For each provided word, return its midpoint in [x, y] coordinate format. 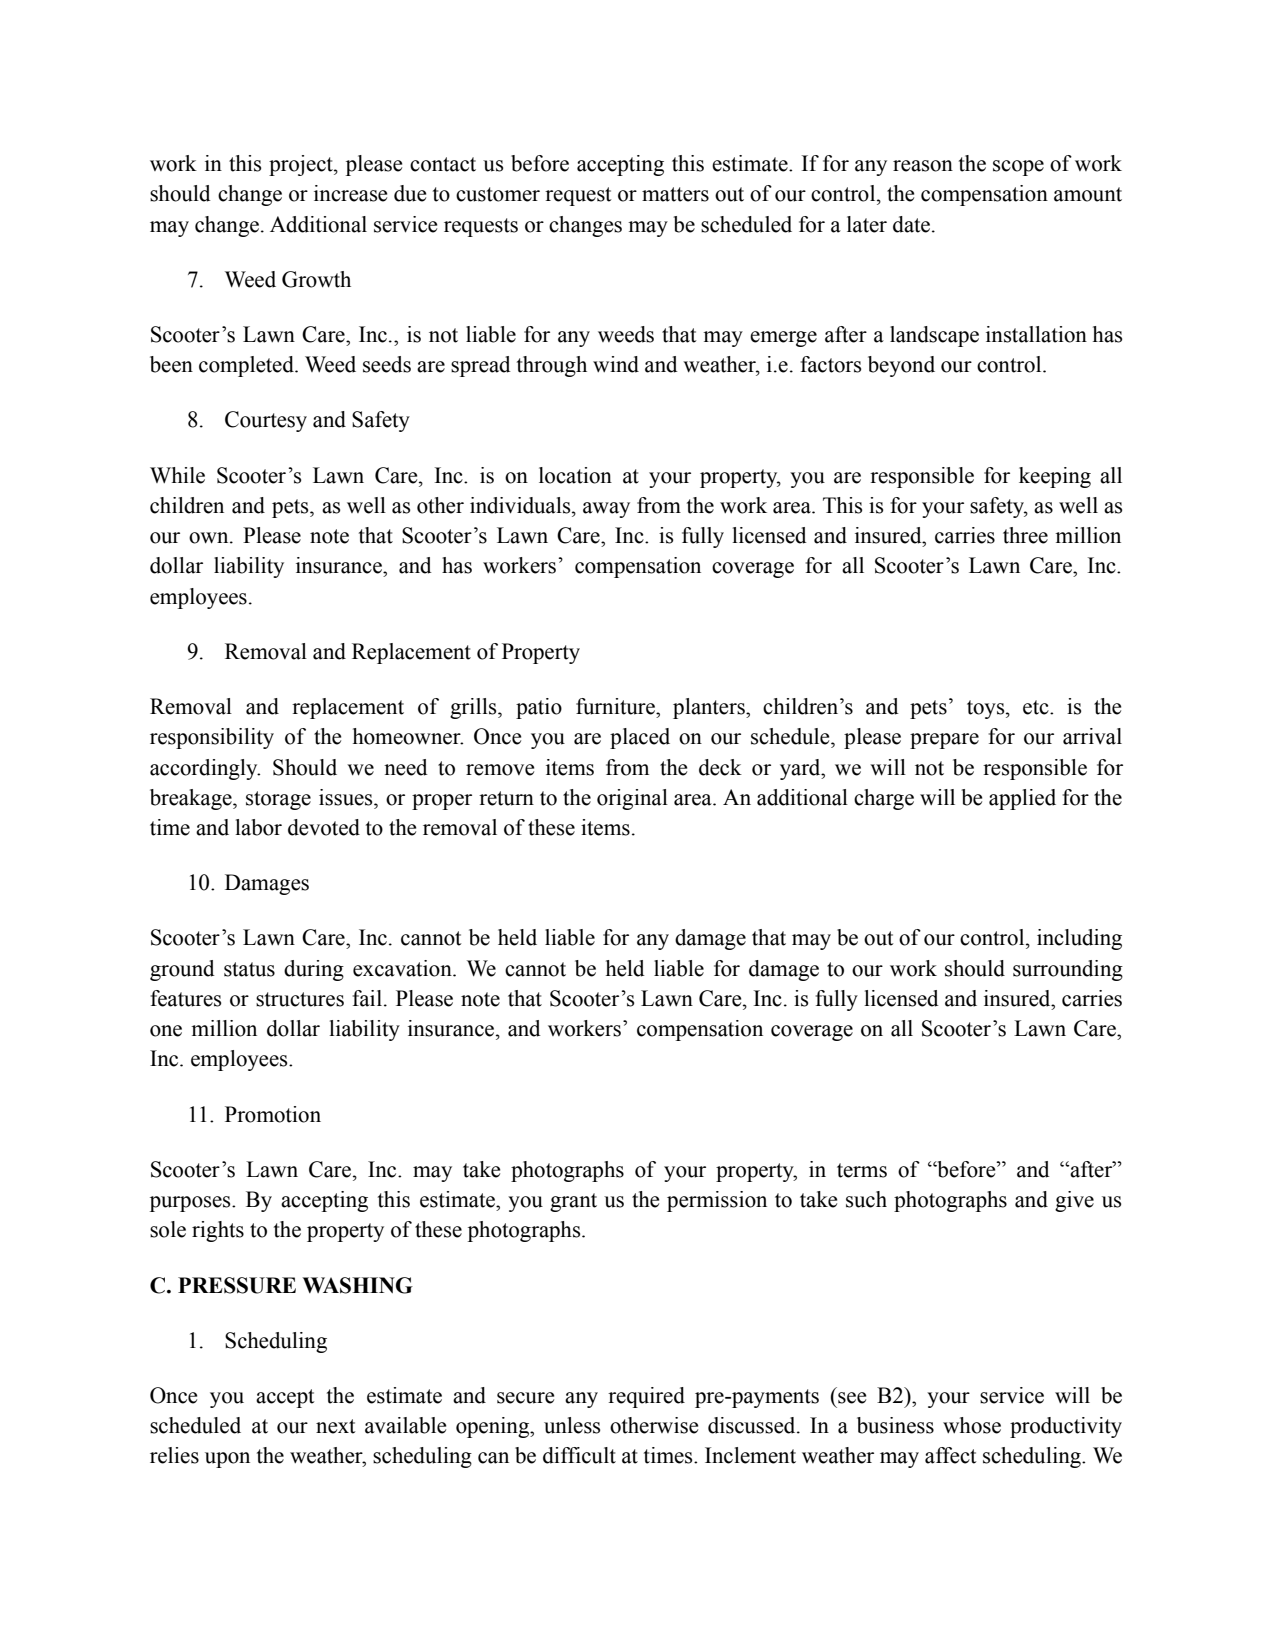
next [336, 1426]
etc [1037, 707]
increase [350, 193]
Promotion [273, 1114]
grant [573, 1202]
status [249, 969]
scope [1018, 168]
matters [675, 194]
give [1074, 1201]
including [1079, 939]
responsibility [212, 738]
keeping [1055, 477]
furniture [616, 706]
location [575, 475]
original [632, 799]
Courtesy [266, 421]
